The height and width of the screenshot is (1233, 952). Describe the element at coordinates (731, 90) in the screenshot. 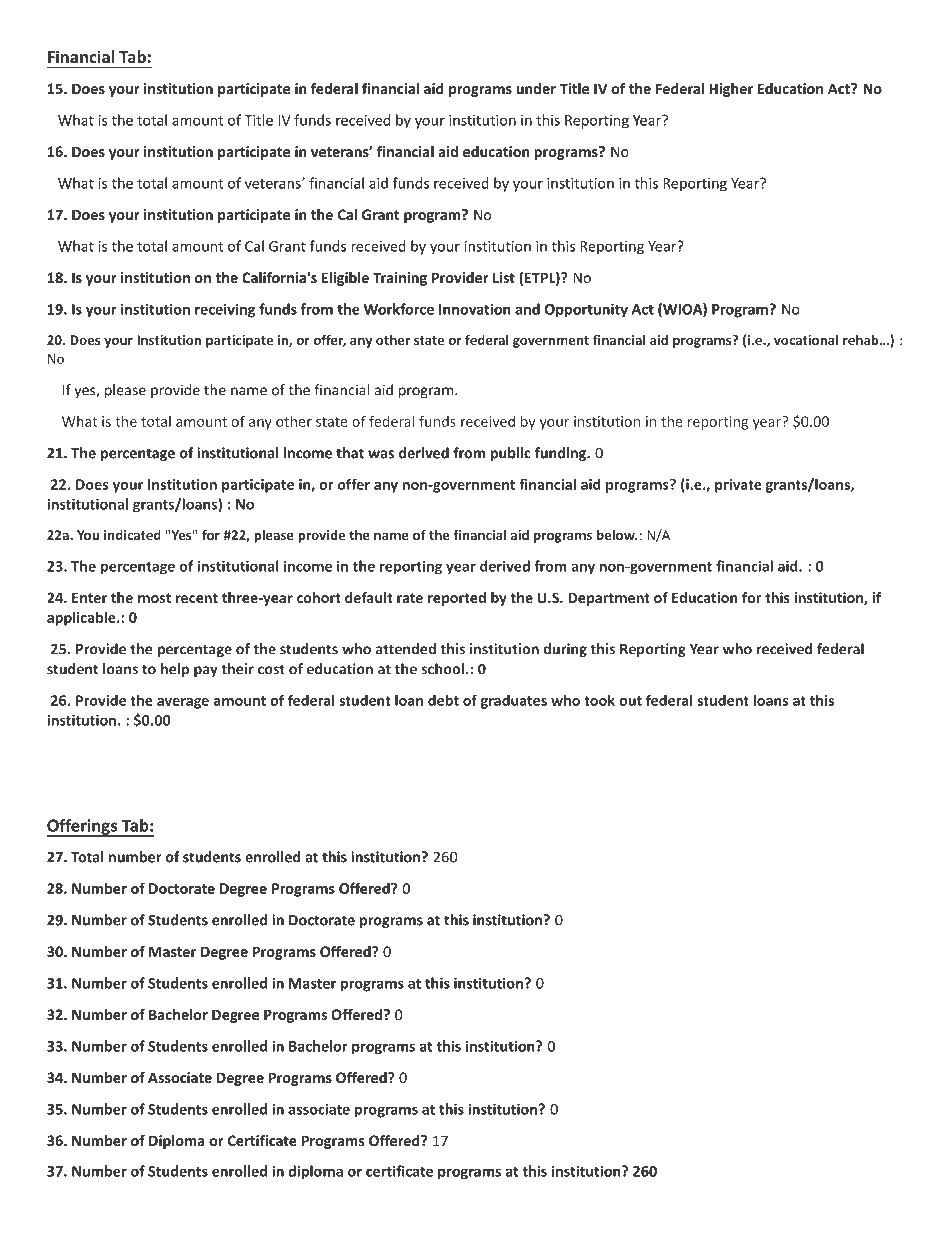

I see `Higher` at that location.
